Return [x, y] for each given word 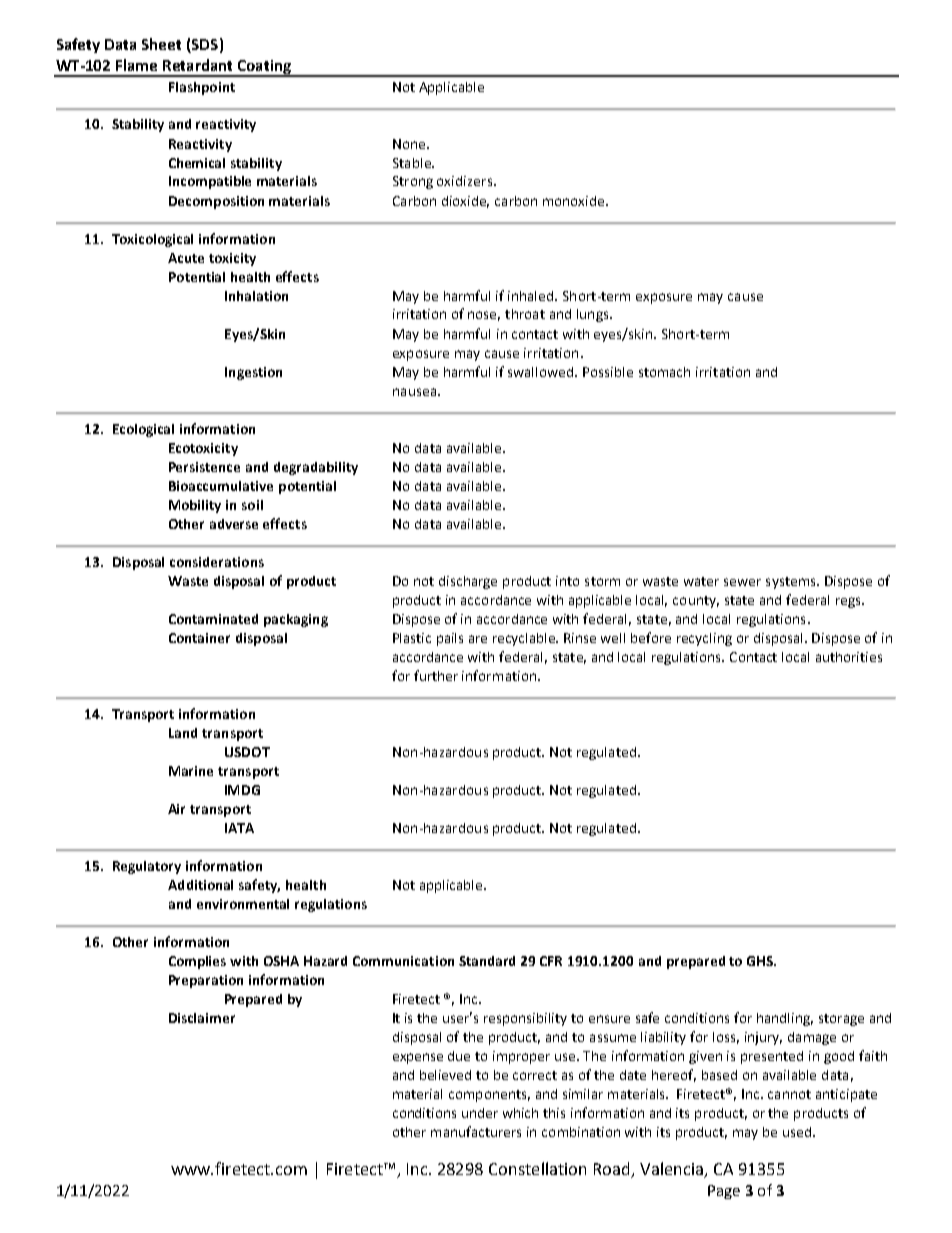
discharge [468, 582]
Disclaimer [202, 1018]
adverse [234, 524]
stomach [664, 372]
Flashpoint [202, 88]
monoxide [575, 201]
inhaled [532, 296]
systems [792, 583]
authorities [849, 657]
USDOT [247, 752]
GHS [761, 961]
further [436, 675]
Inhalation [256, 296]
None [410, 144]
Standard [487, 961]
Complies [197, 962]
